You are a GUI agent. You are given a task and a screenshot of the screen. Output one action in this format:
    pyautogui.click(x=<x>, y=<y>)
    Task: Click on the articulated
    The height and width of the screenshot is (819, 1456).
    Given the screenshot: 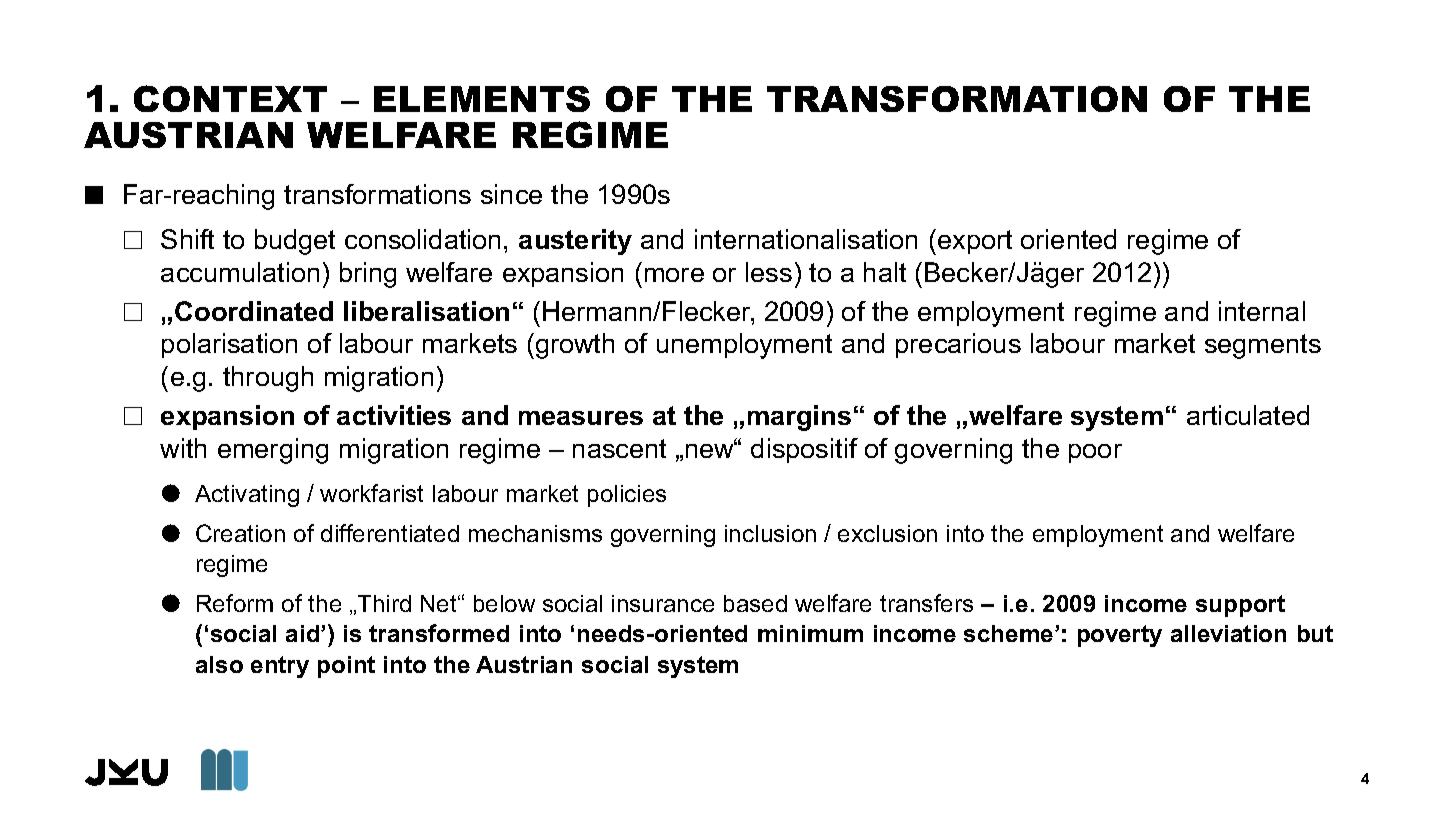 What is the action you would take?
    pyautogui.click(x=1248, y=415)
